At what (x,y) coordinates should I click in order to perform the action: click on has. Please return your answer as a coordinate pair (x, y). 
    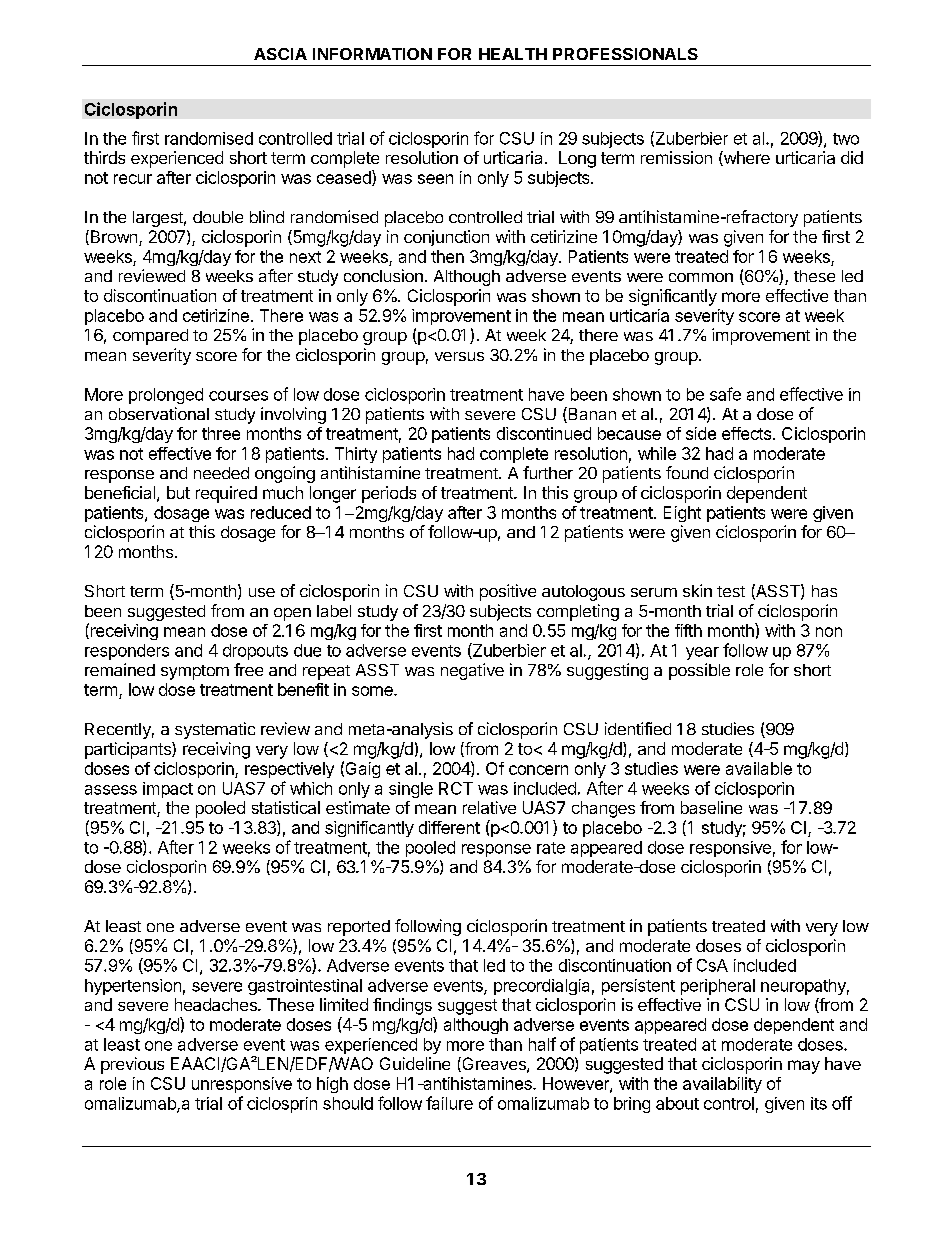
    Looking at the image, I should click on (824, 591).
